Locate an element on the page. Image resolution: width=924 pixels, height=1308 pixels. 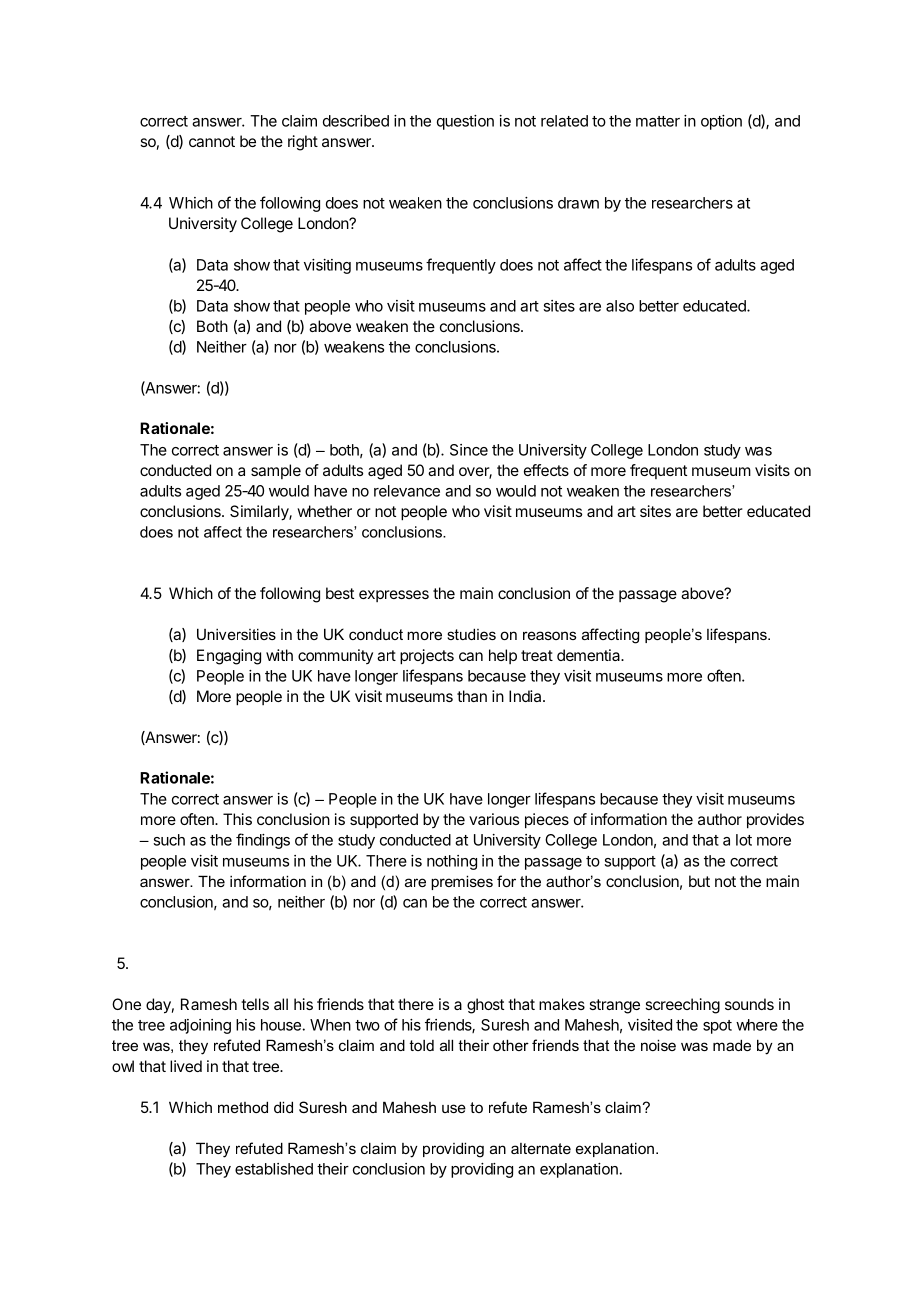
cannot is located at coordinates (212, 141).
